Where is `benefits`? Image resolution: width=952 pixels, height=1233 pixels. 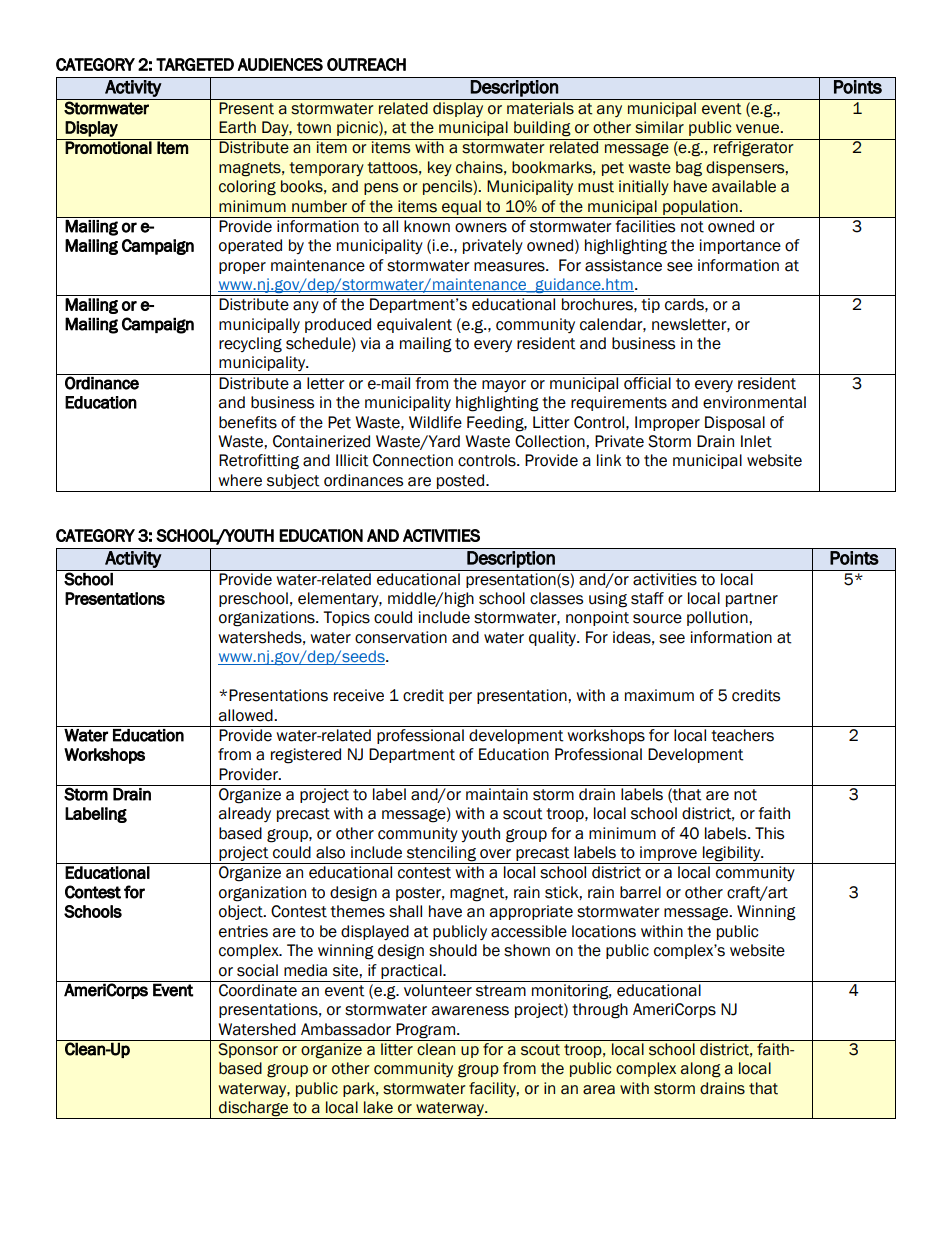
benefits is located at coordinates (248, 422).
